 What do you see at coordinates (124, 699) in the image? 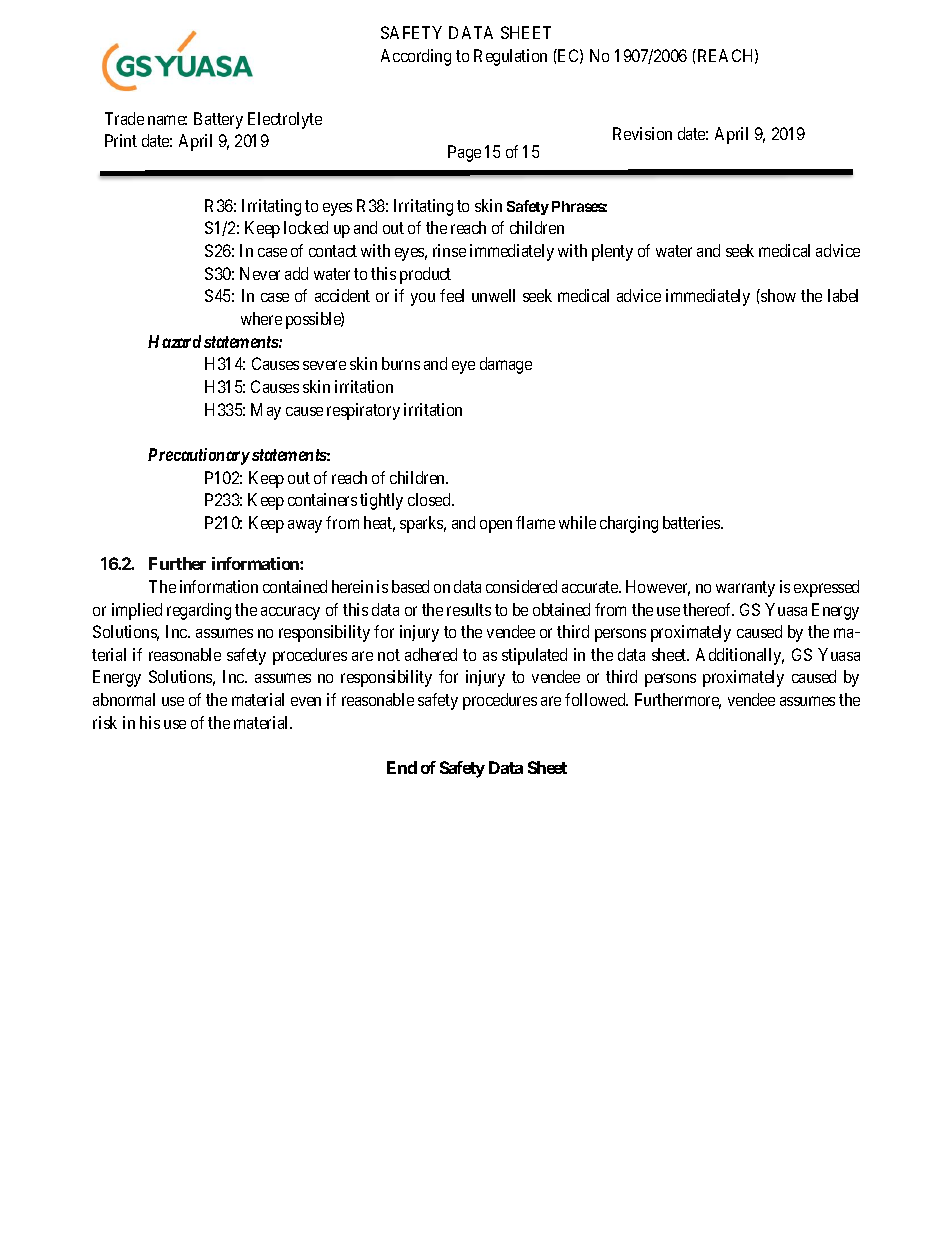
I see `abnormal` at bounding box center [124, 699].
